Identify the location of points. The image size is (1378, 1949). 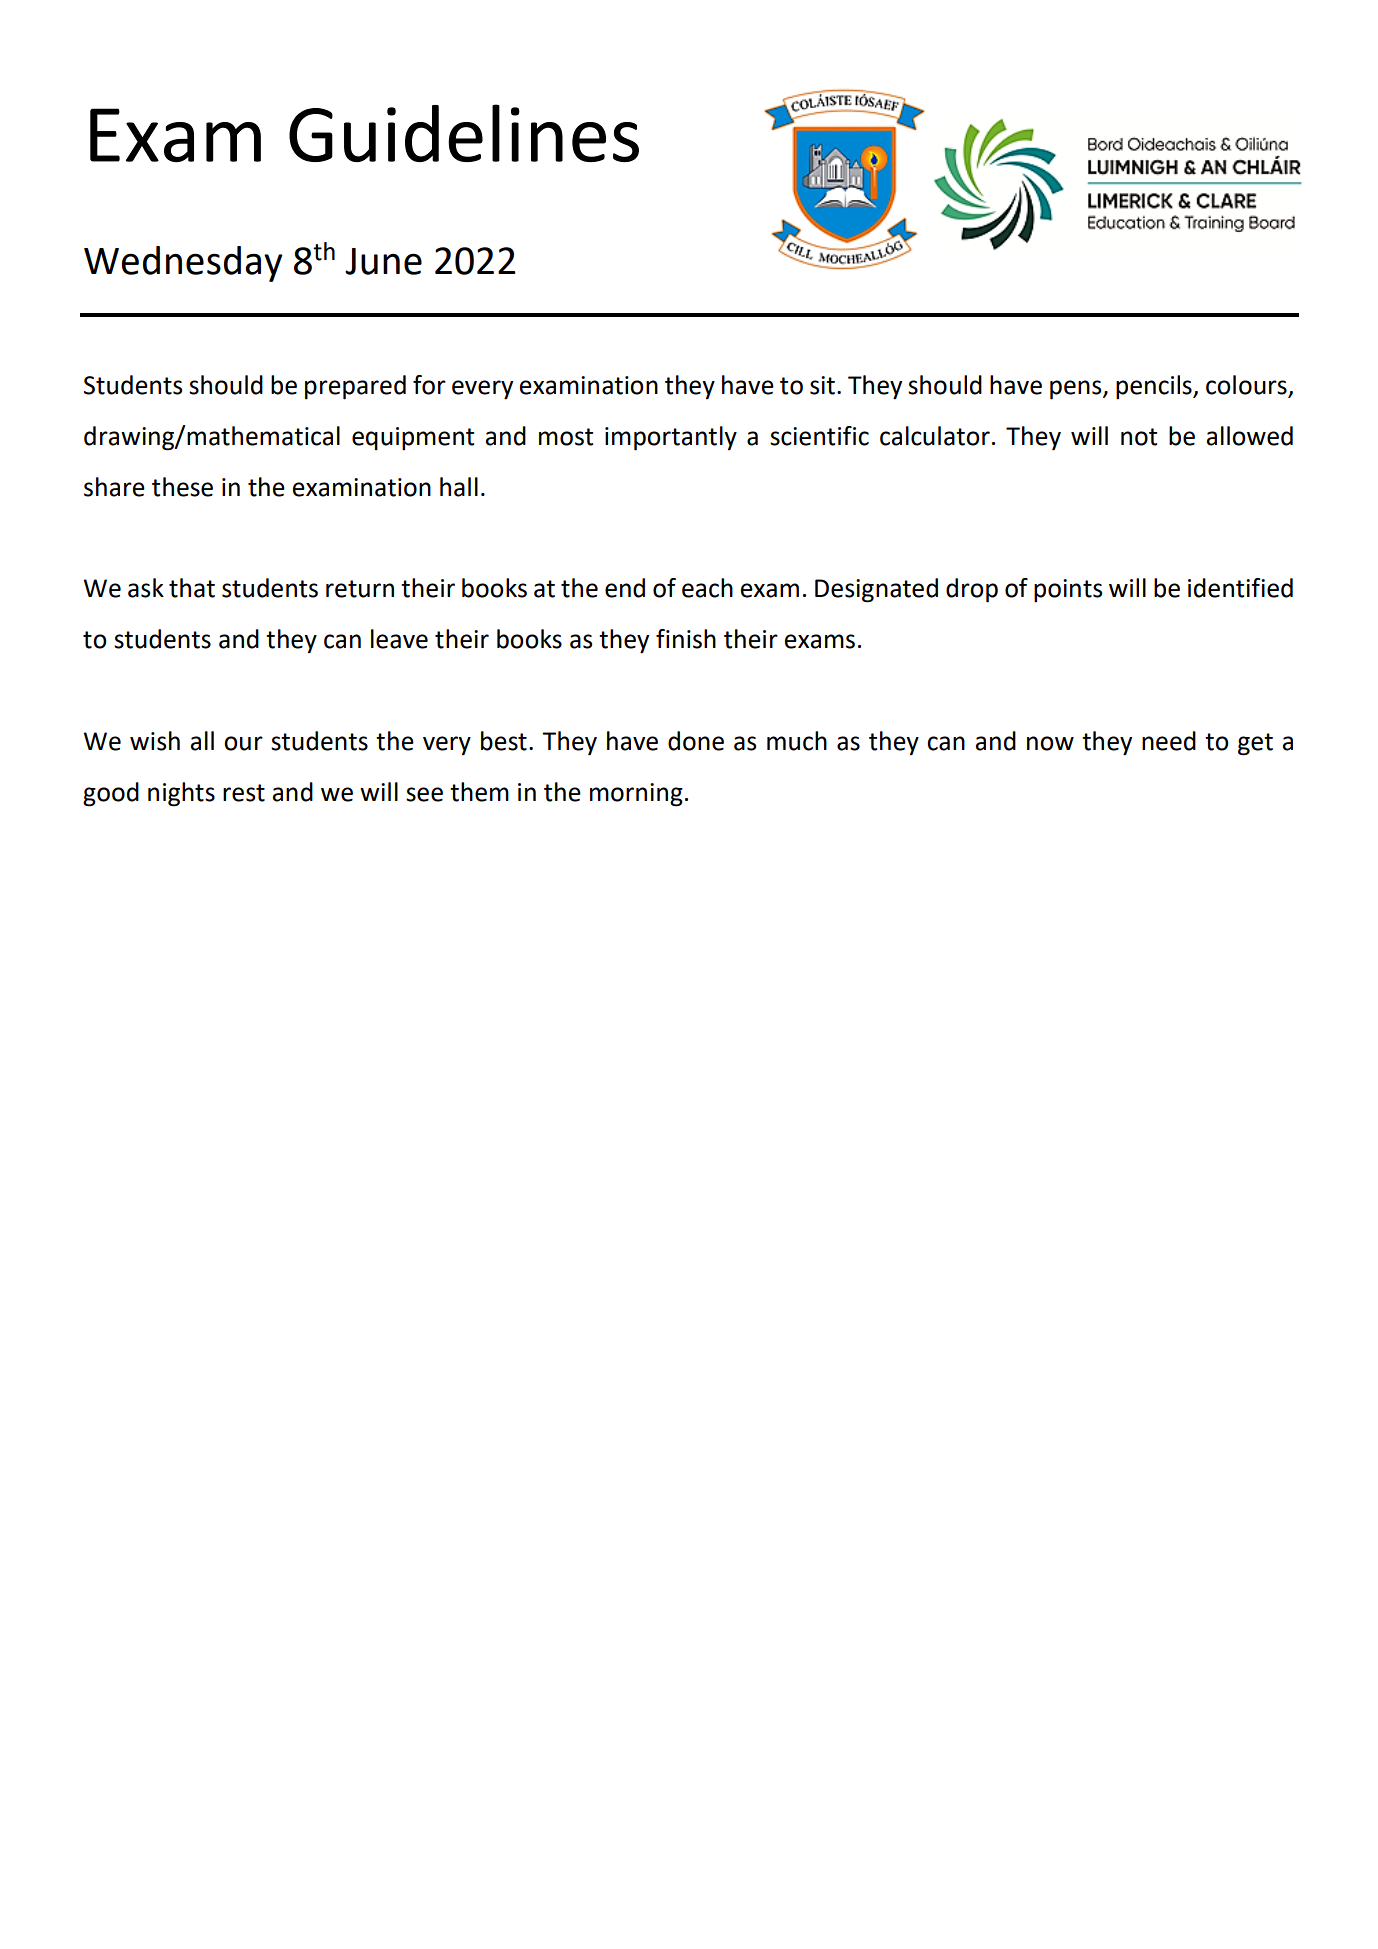
(1068, 591).
